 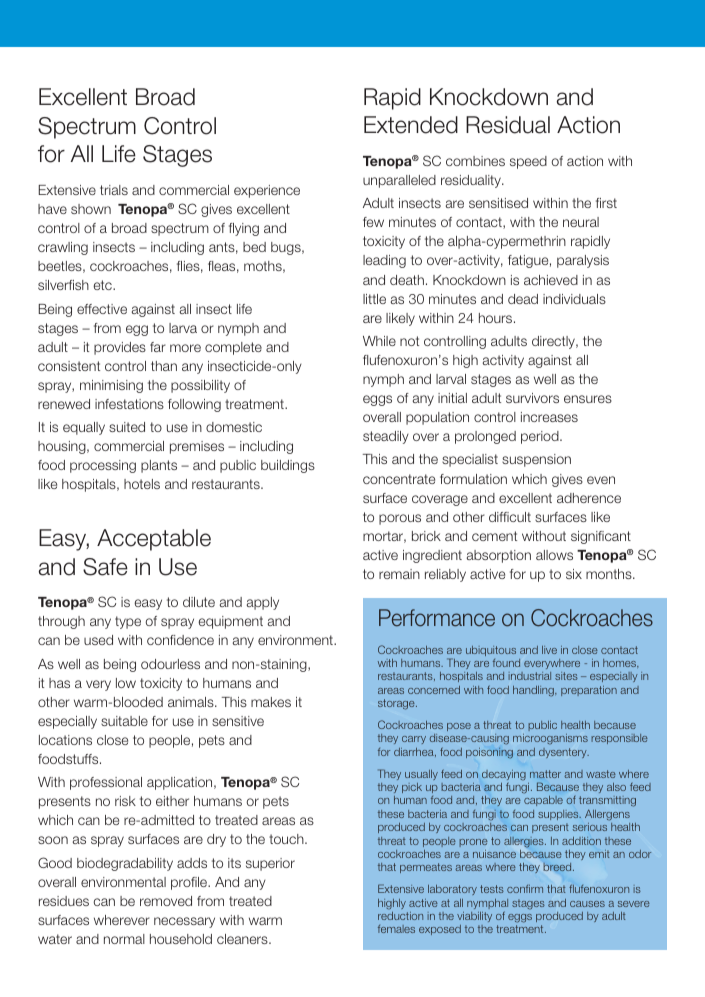 What do you see at coordinates (601, 537) in the screenshot?
I see `significant` at bounding box center [601, 537].
